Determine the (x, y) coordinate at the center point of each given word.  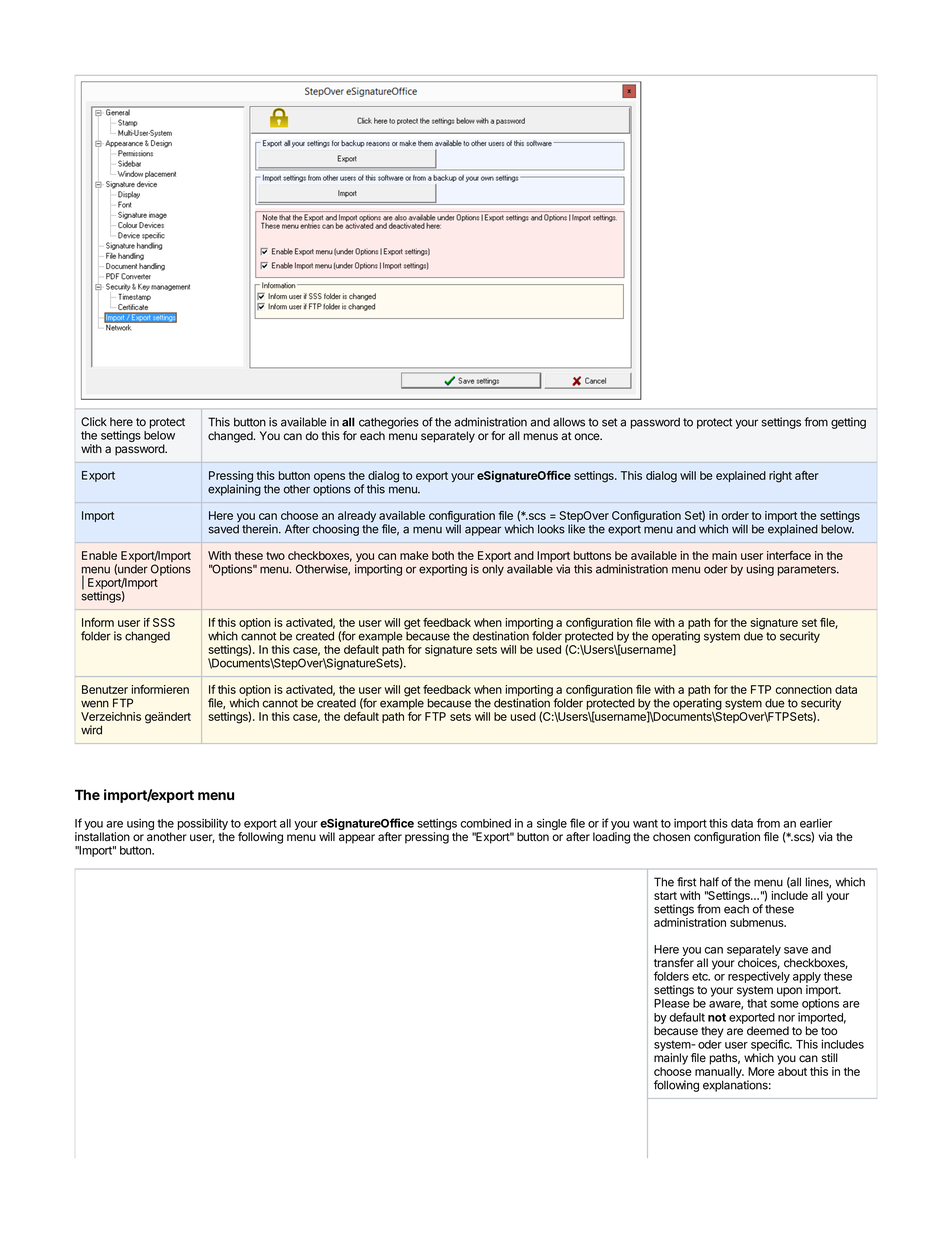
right (780, 477)
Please (672, 1003)
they (712, 1032)
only (493, 570)
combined (485, 823)
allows (569, 422)
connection (803, 689)
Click (94, 421)
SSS (164, 622)
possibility (203, 824)
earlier (816, 823)
